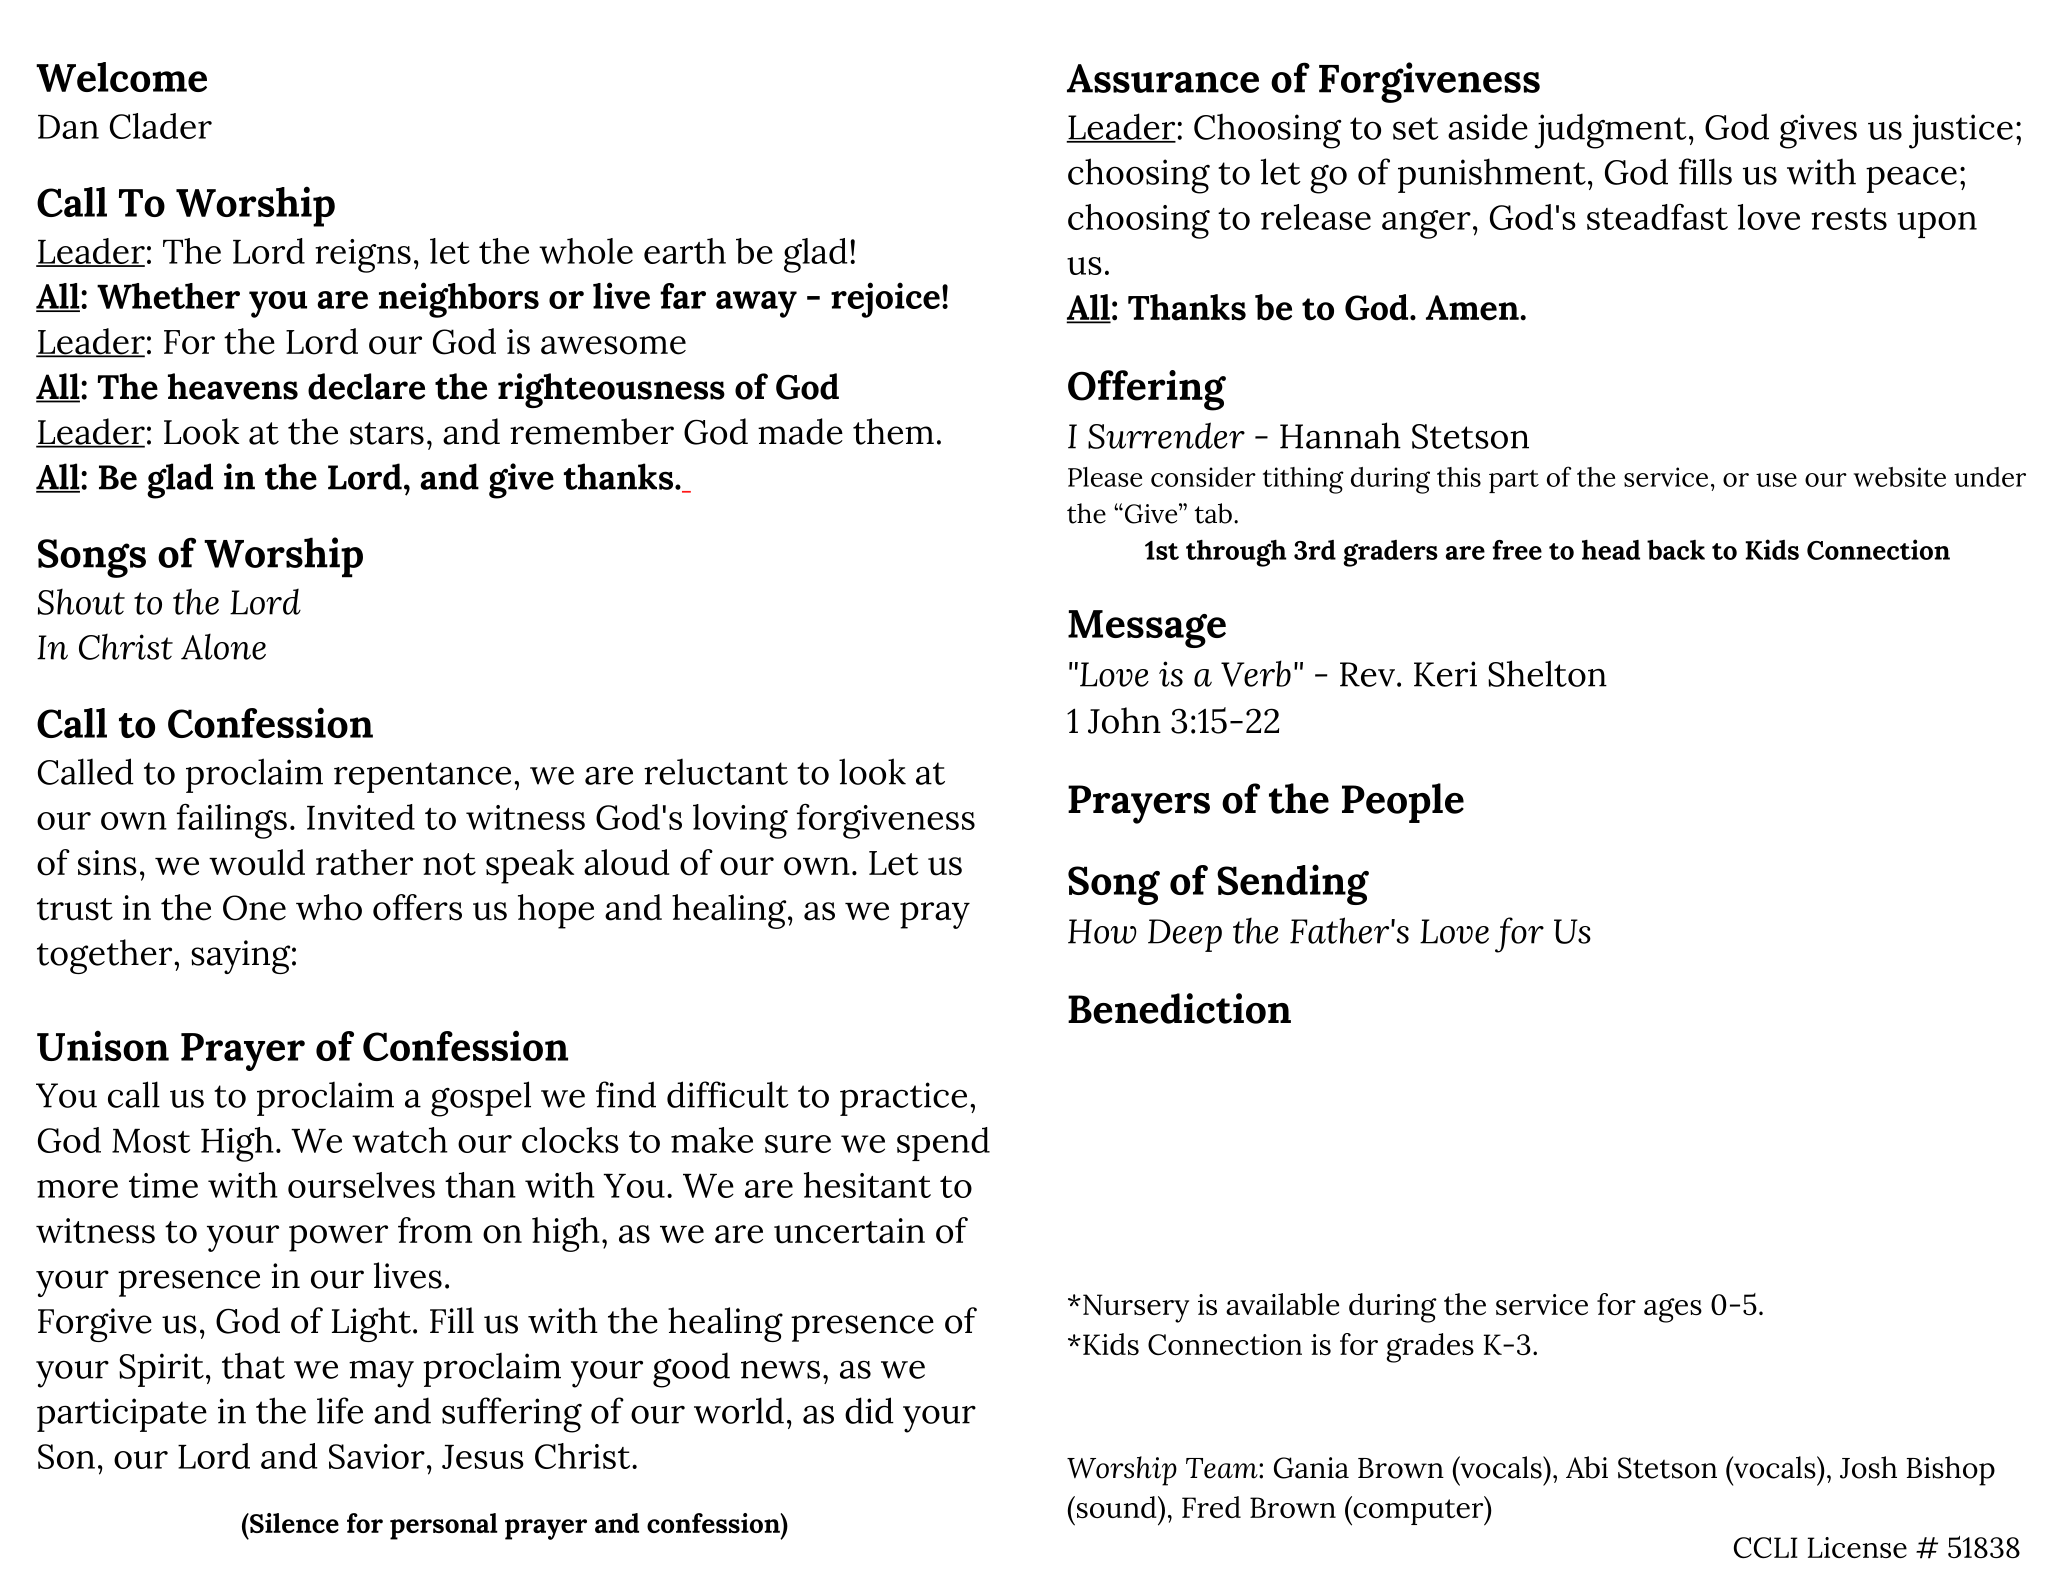 Image resolution: width=2063 pixels, height=1594 pixels. What do you see at coordinates (361, 1185) in the screenshot?
I see `ourselves` at bounding box center [361, 1185].
